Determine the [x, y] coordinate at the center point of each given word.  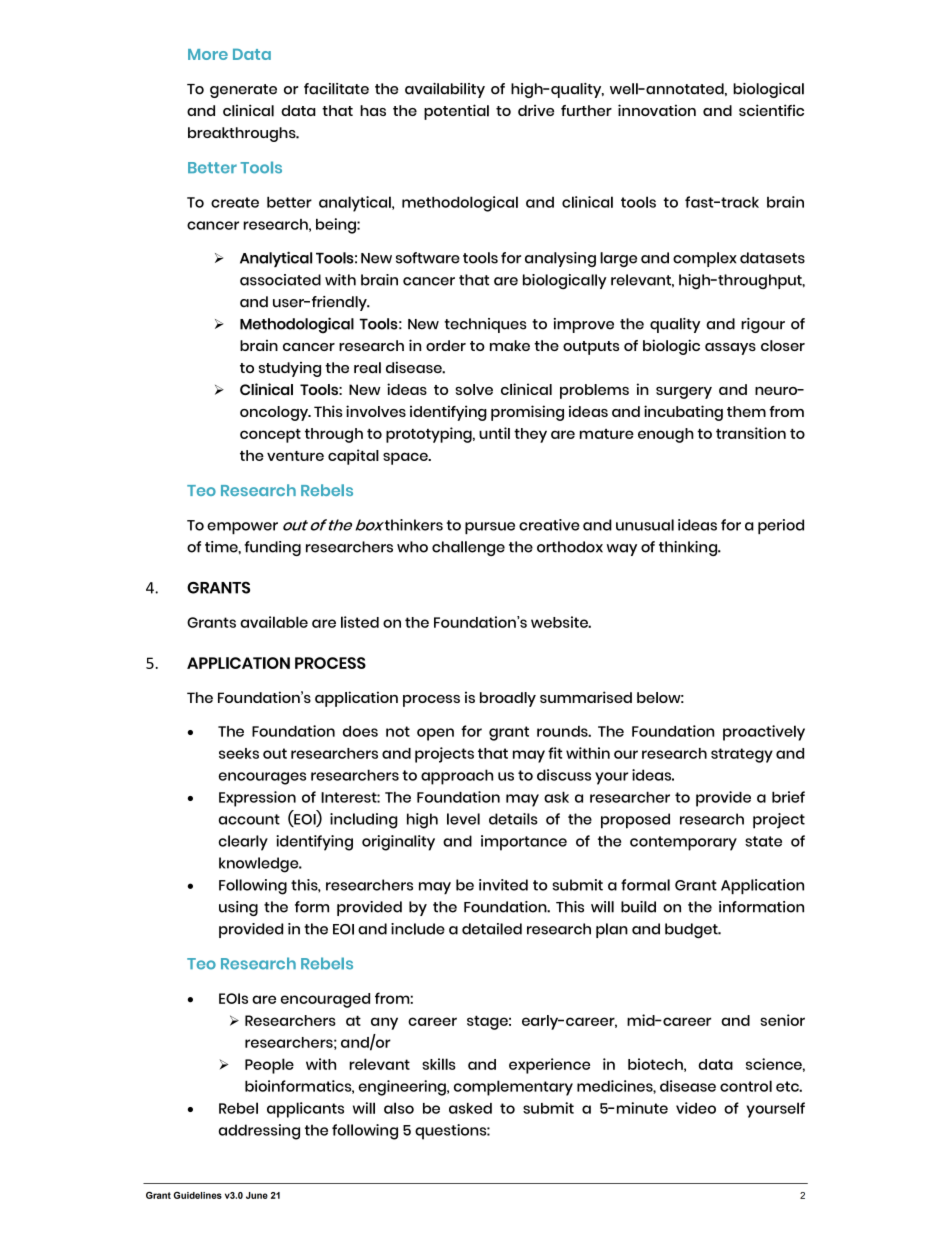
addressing [259, 1132]
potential [456, 112]
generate [243, 91]
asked [470, 1108]
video [696, 1108]
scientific [771, 110]
